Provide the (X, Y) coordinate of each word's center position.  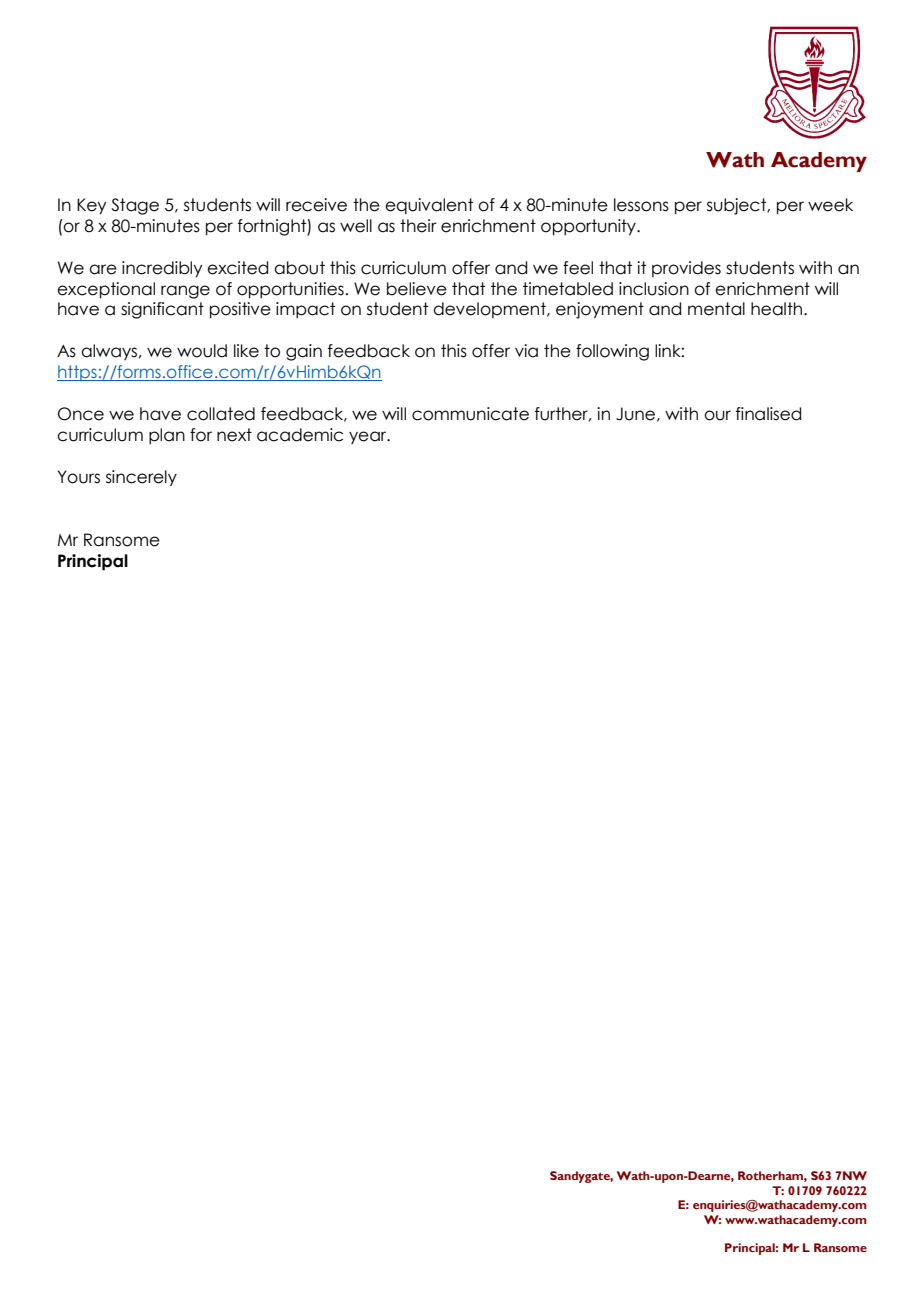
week (830, 205)
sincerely (141, 478)
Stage (135, 206)
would (202, 351)
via (526, 351)
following (612, 352)
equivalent (429, 206)
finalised (768, 414)
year (369, 437)
